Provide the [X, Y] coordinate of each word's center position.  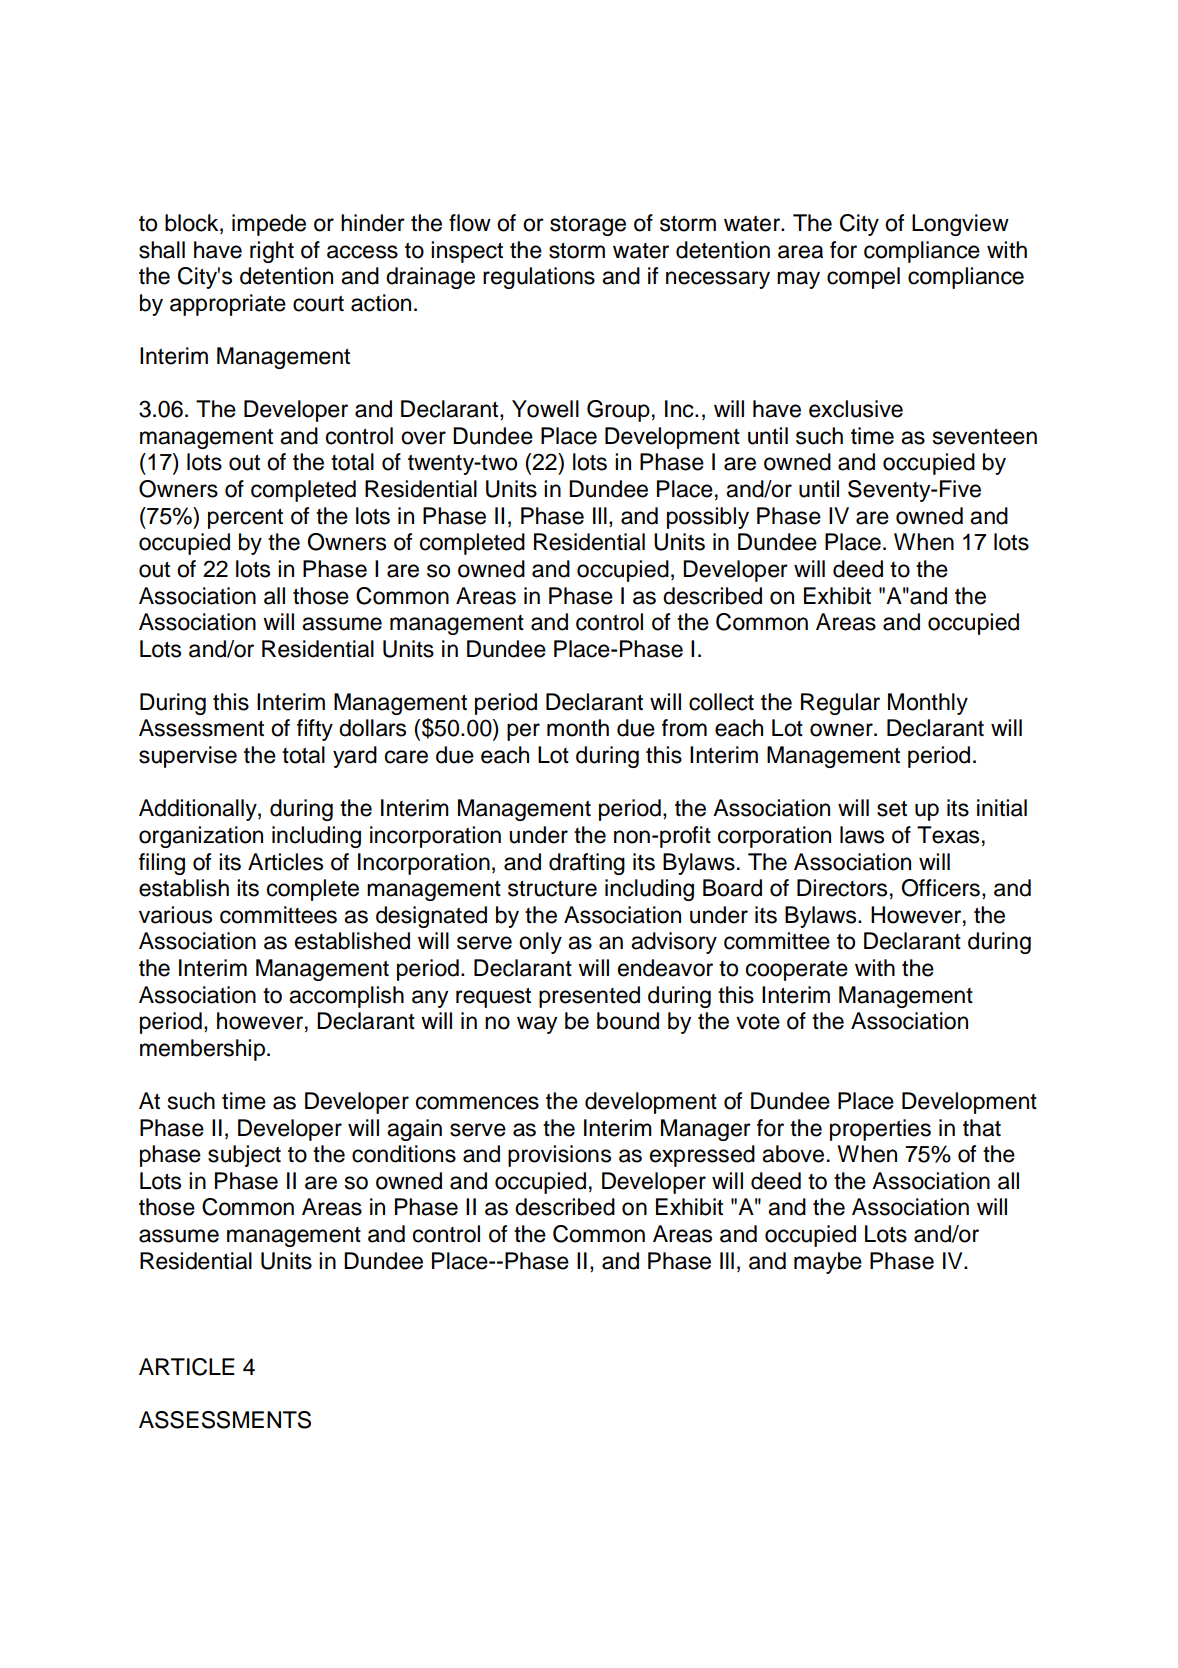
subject [244, 1156]
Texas [948, 835]
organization [201, 837]
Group [618, 411]
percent [245, 519]
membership [202, 1050]
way [537, 1025]
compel [863, 278]
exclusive [856, 409]
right [272, 252]
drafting [587, 864]
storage [588, 226]
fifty [315, 730]
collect [721, 702]
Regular [840, 704]
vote [758, 1022]
